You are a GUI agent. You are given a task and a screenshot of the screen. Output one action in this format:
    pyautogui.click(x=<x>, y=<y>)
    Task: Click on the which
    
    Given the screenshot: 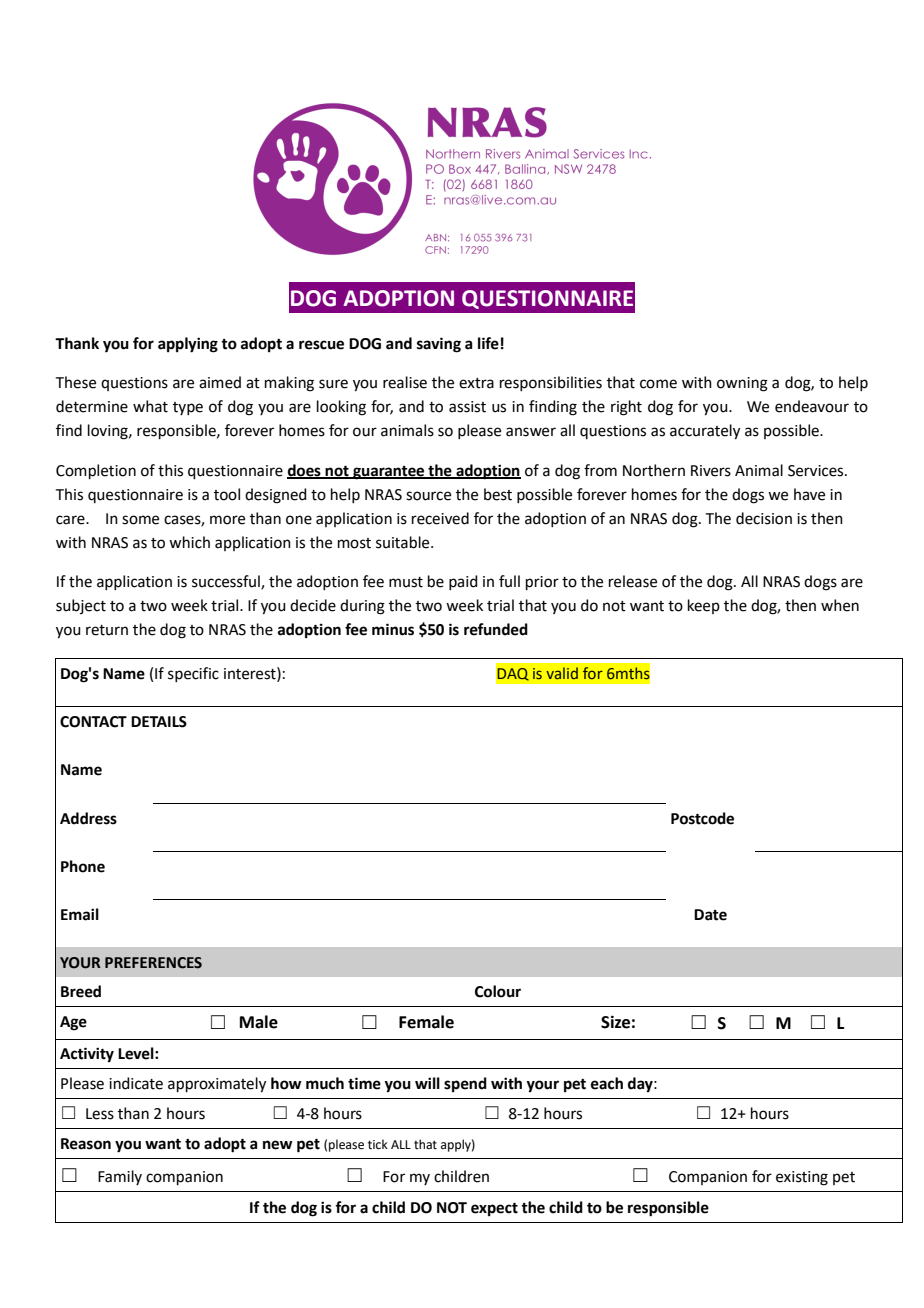 What is the action you would take?
    pyautogui.click(x=189, y=542)
